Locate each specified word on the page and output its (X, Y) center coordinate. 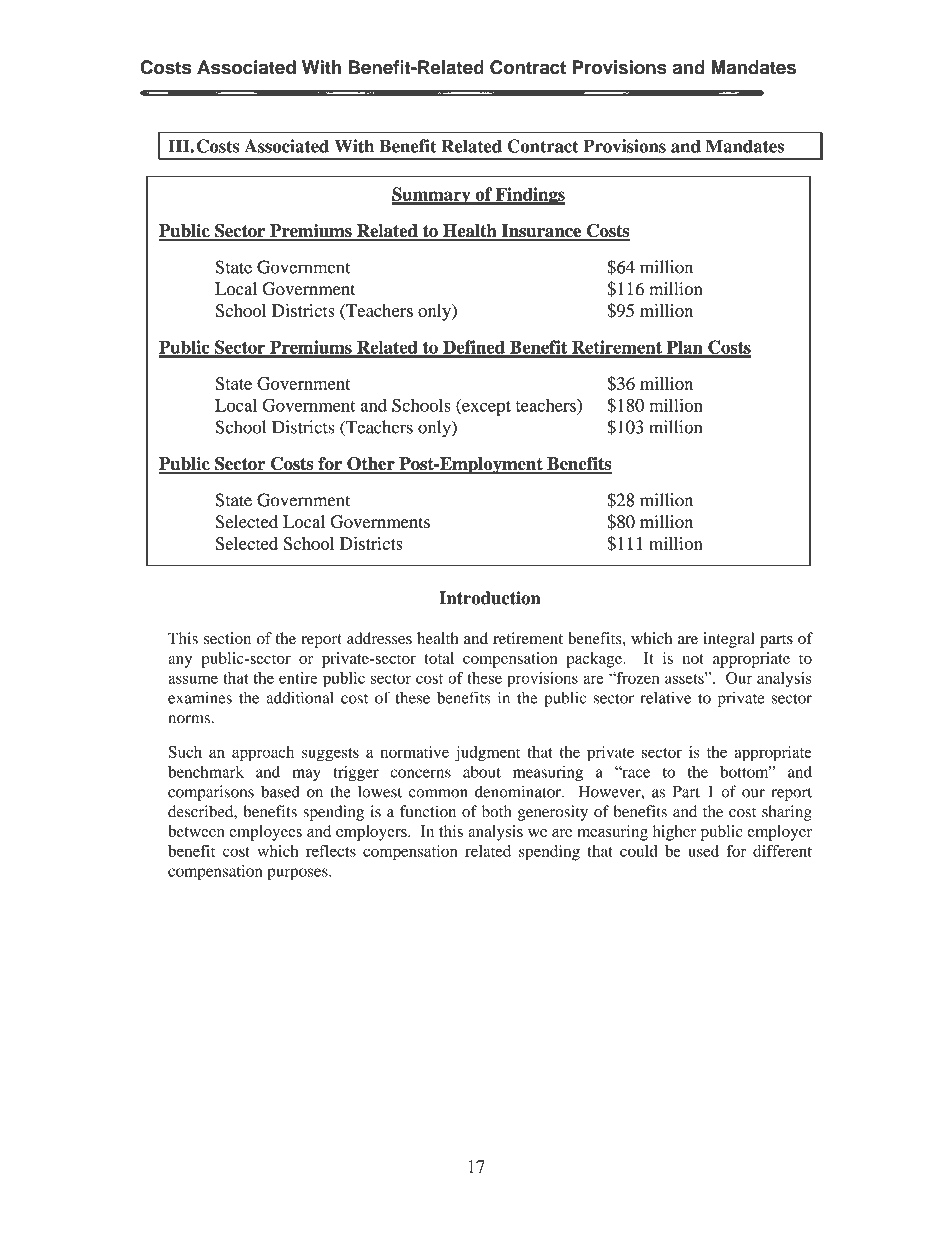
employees (265, 833)
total (439, 658)
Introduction (490, 598)
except (485, 407)
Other (371, 465)
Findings (529, 196)
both (497, 811)
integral (729, 640)
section (227, 638)
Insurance (541, 232)
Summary (432, 196)
